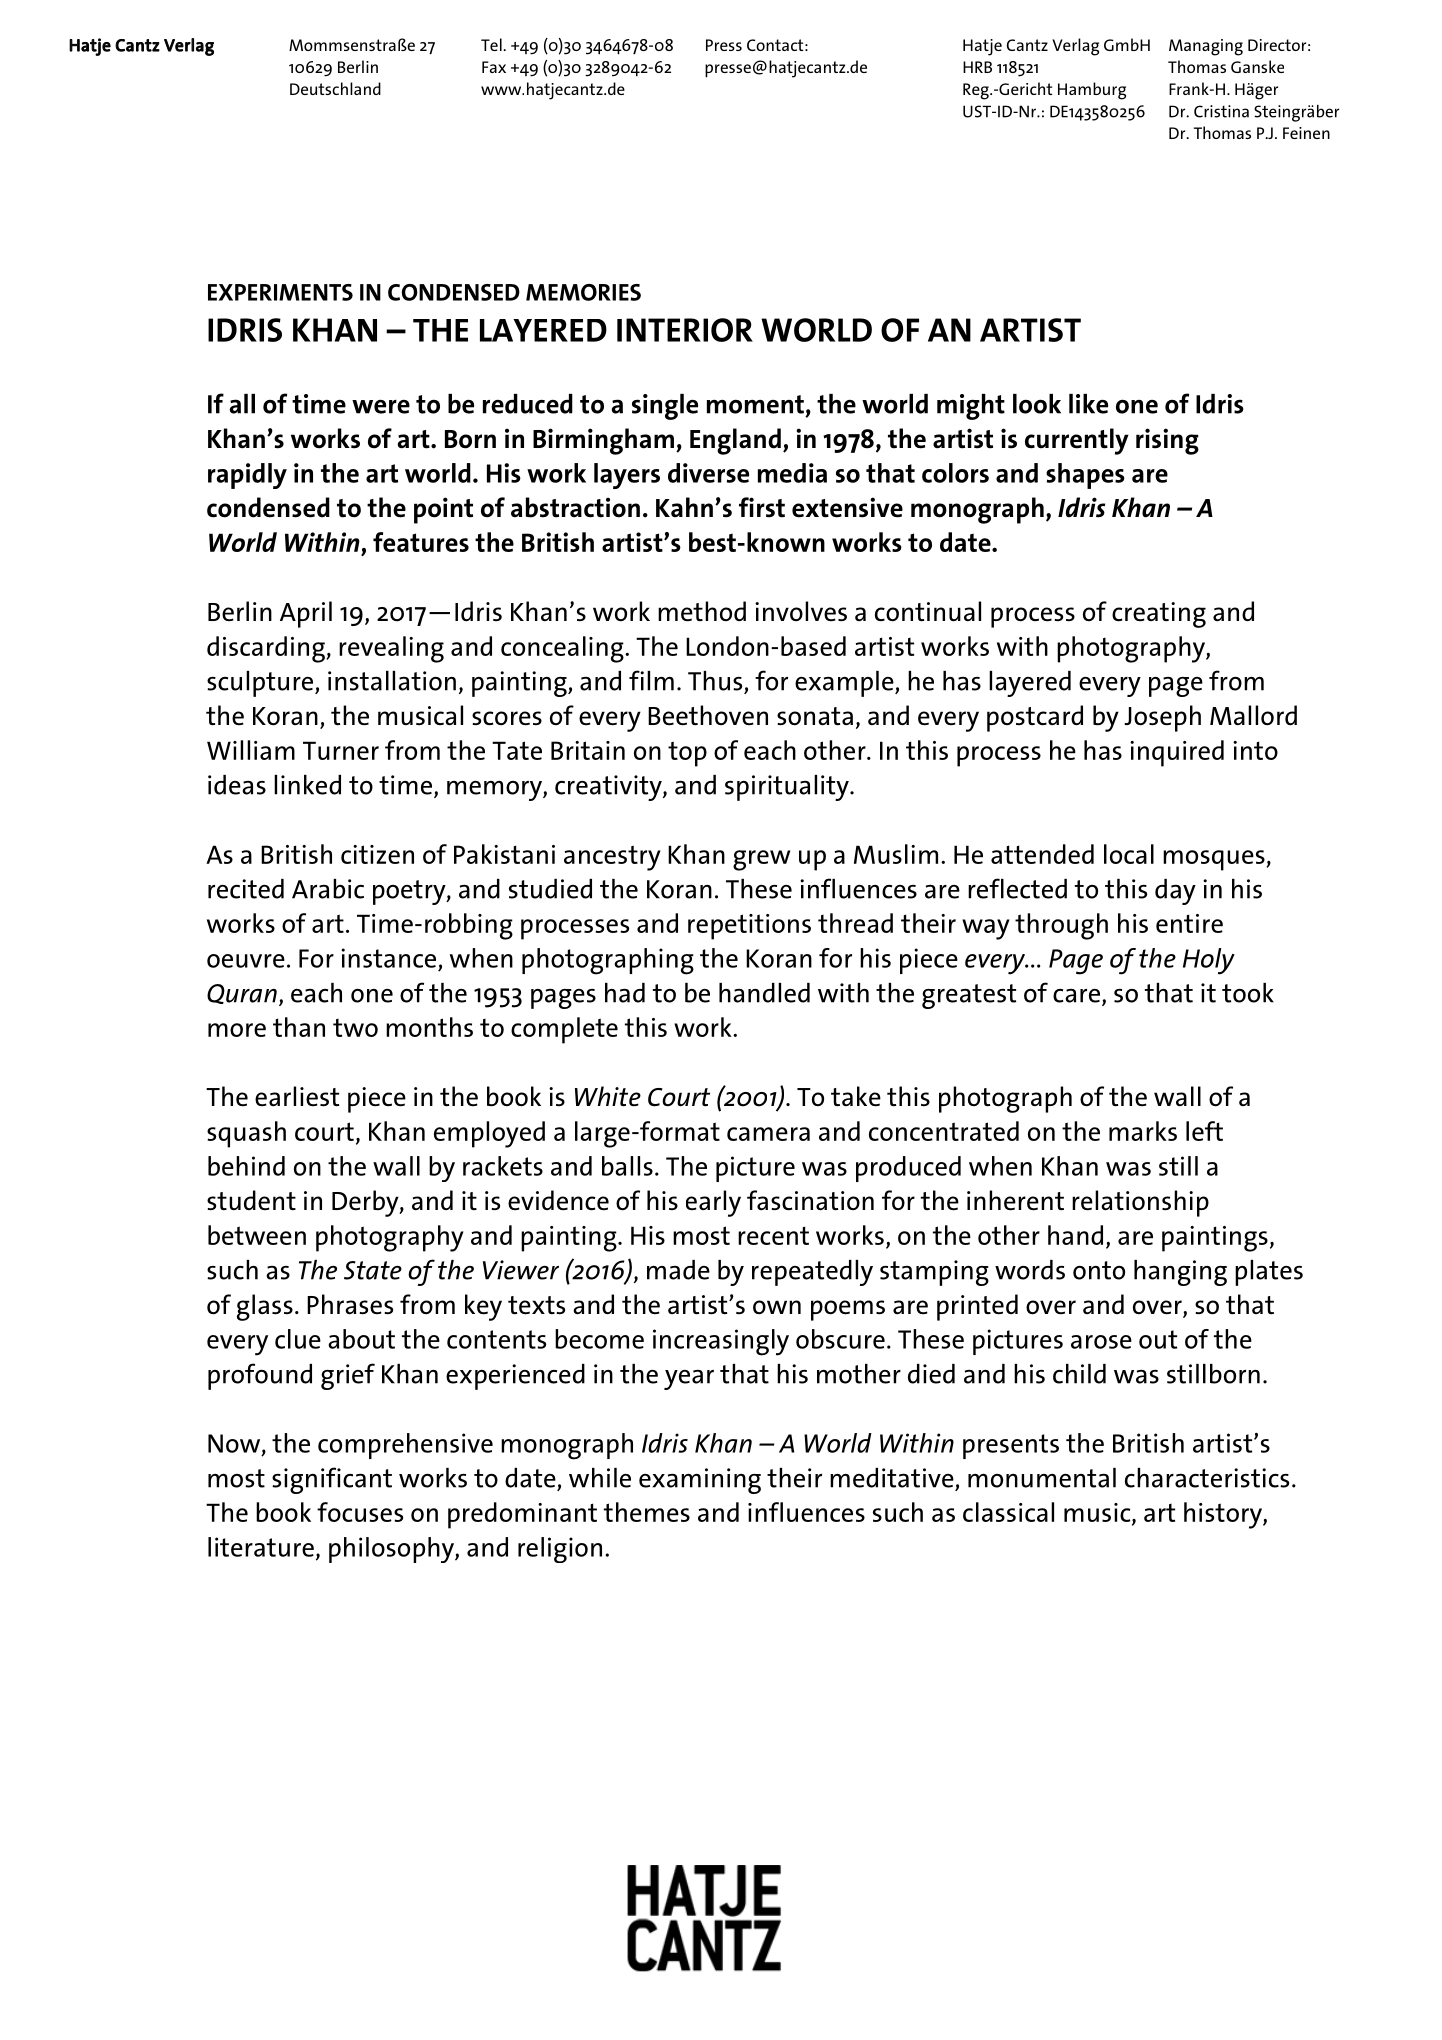  What do you see at coordinates (700, 1481) in the image?
I see `examining` at bounding box center [700, 1481].
